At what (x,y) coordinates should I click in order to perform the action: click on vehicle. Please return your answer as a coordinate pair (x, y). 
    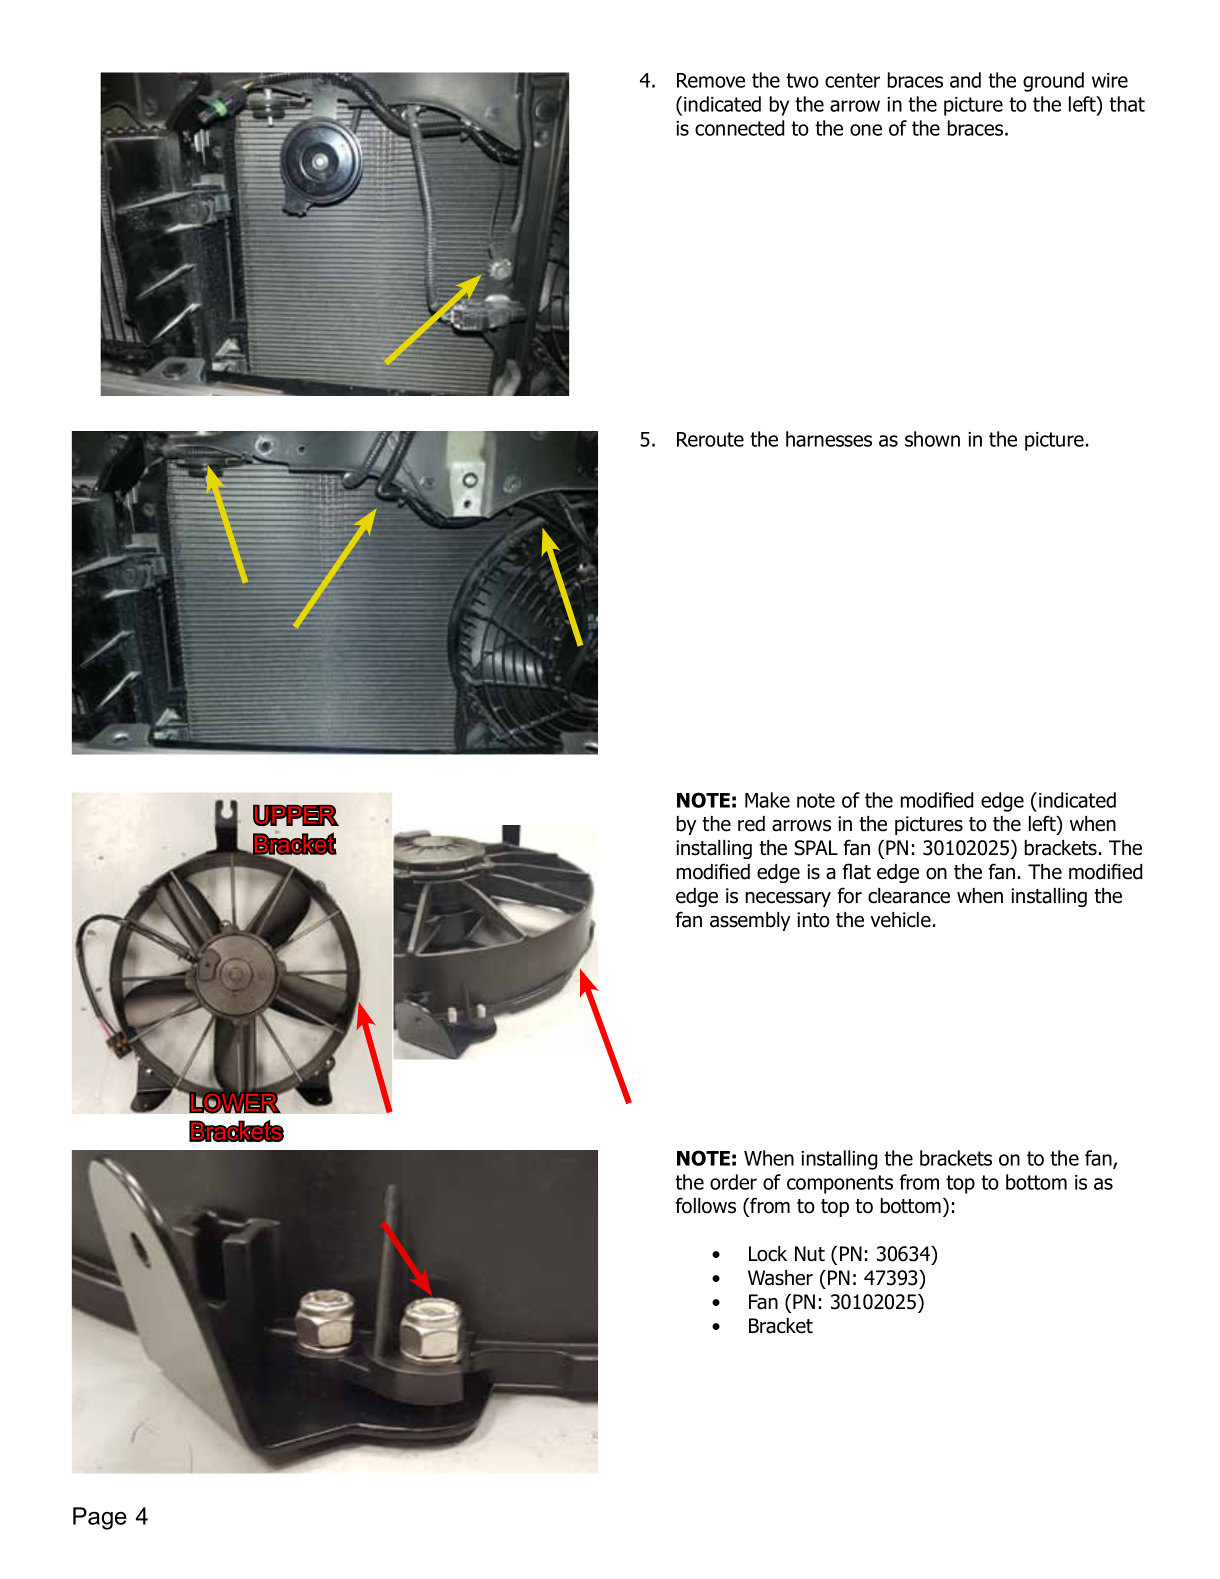
    Looking at the image, I should click on (900, 920).
